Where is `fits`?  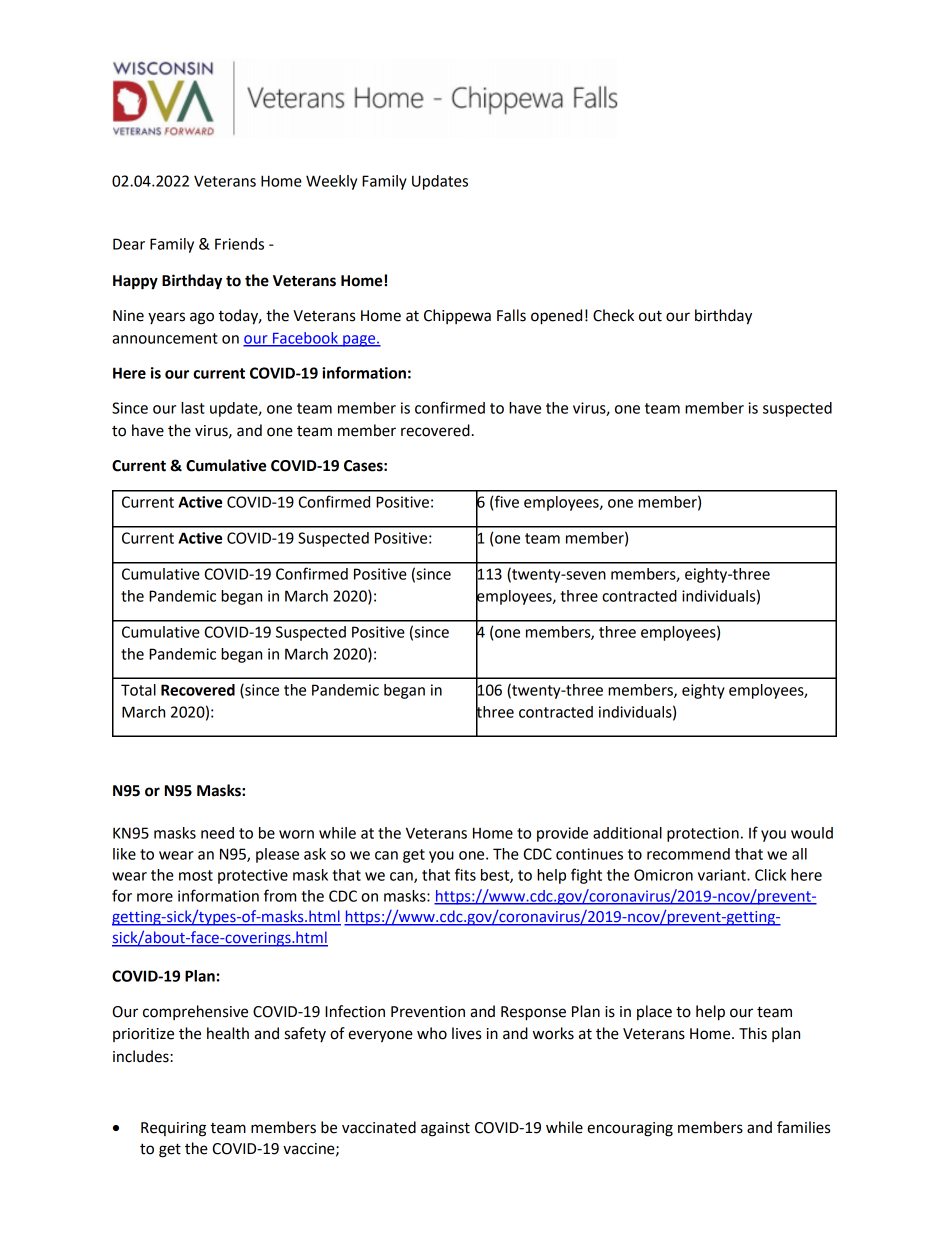 fits is located at coordinates (465, 874).
